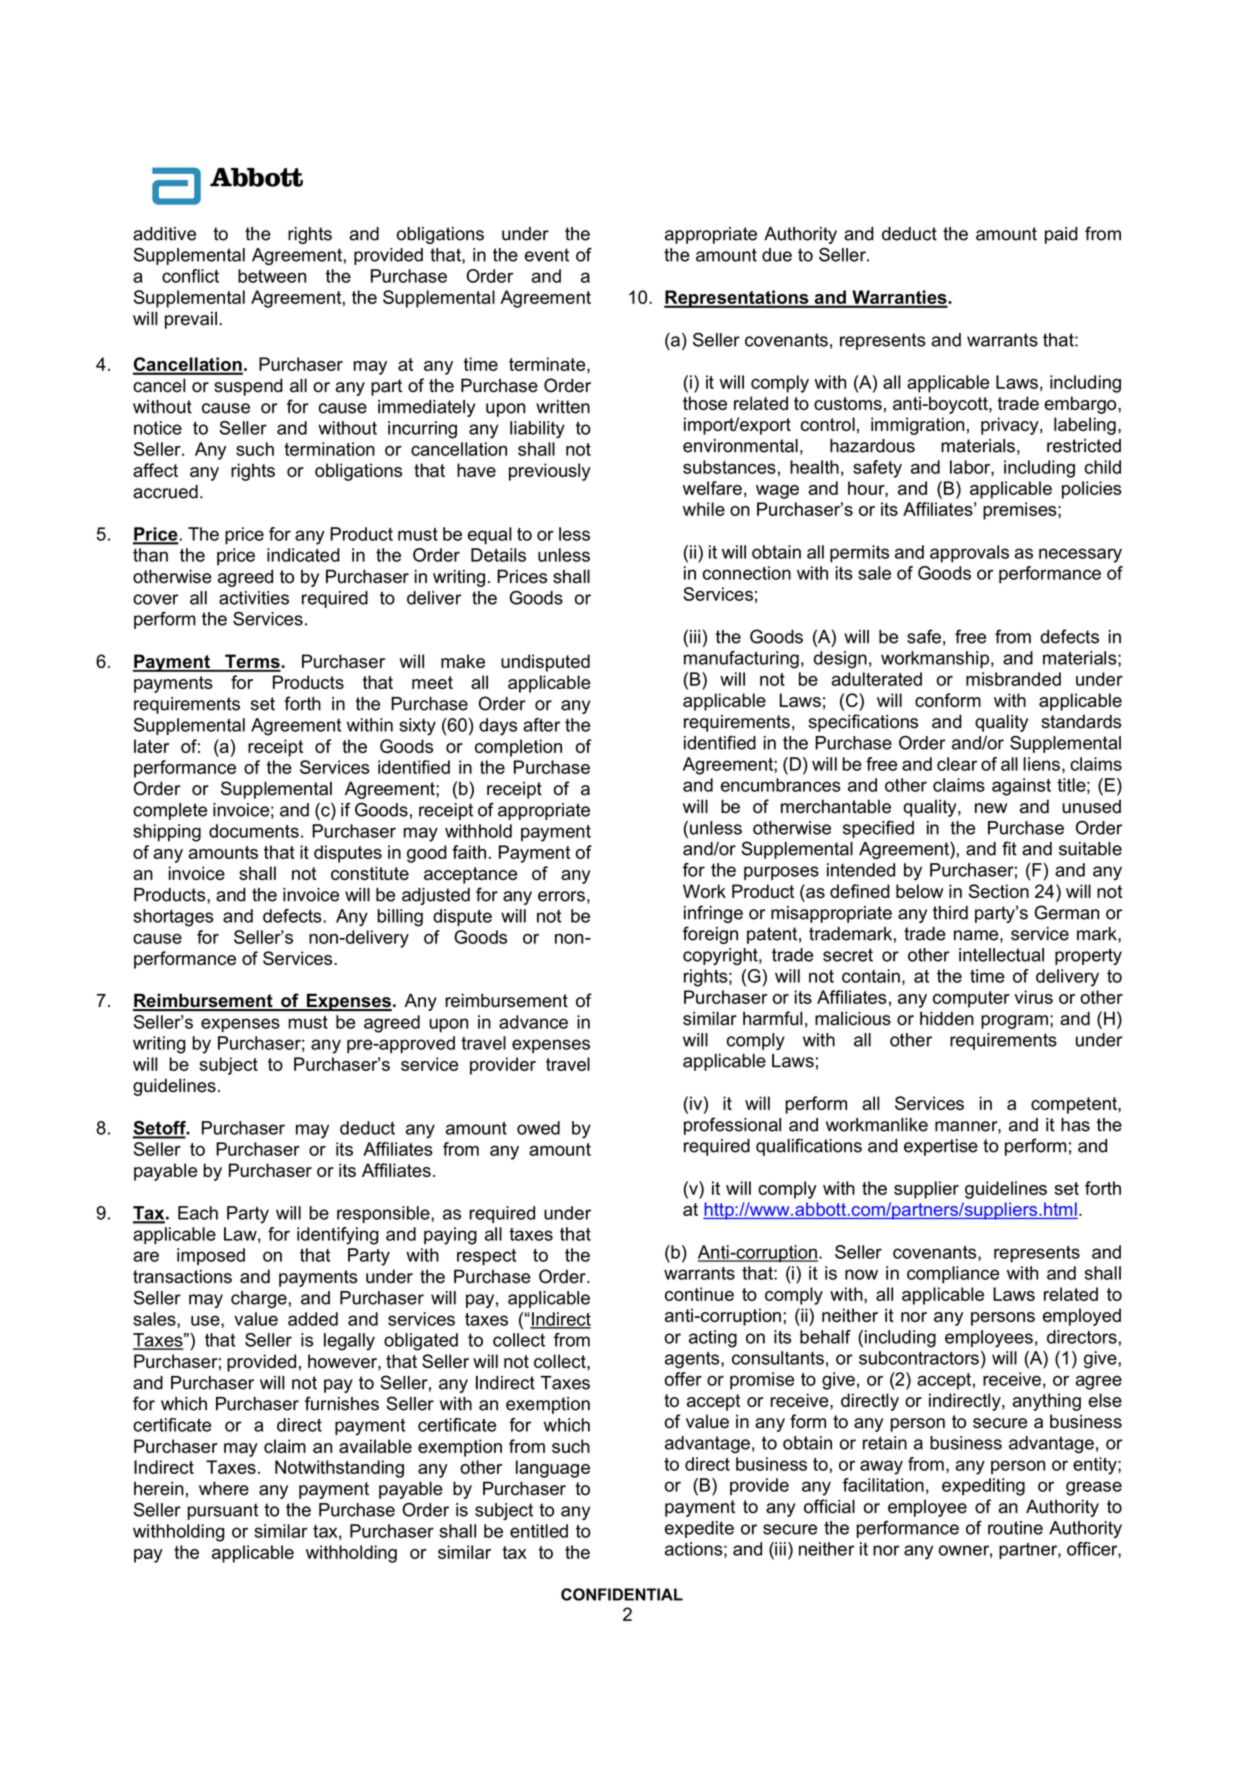 This document has width=1254, height=1773. I want to click on paid, so click(1061, 235).
